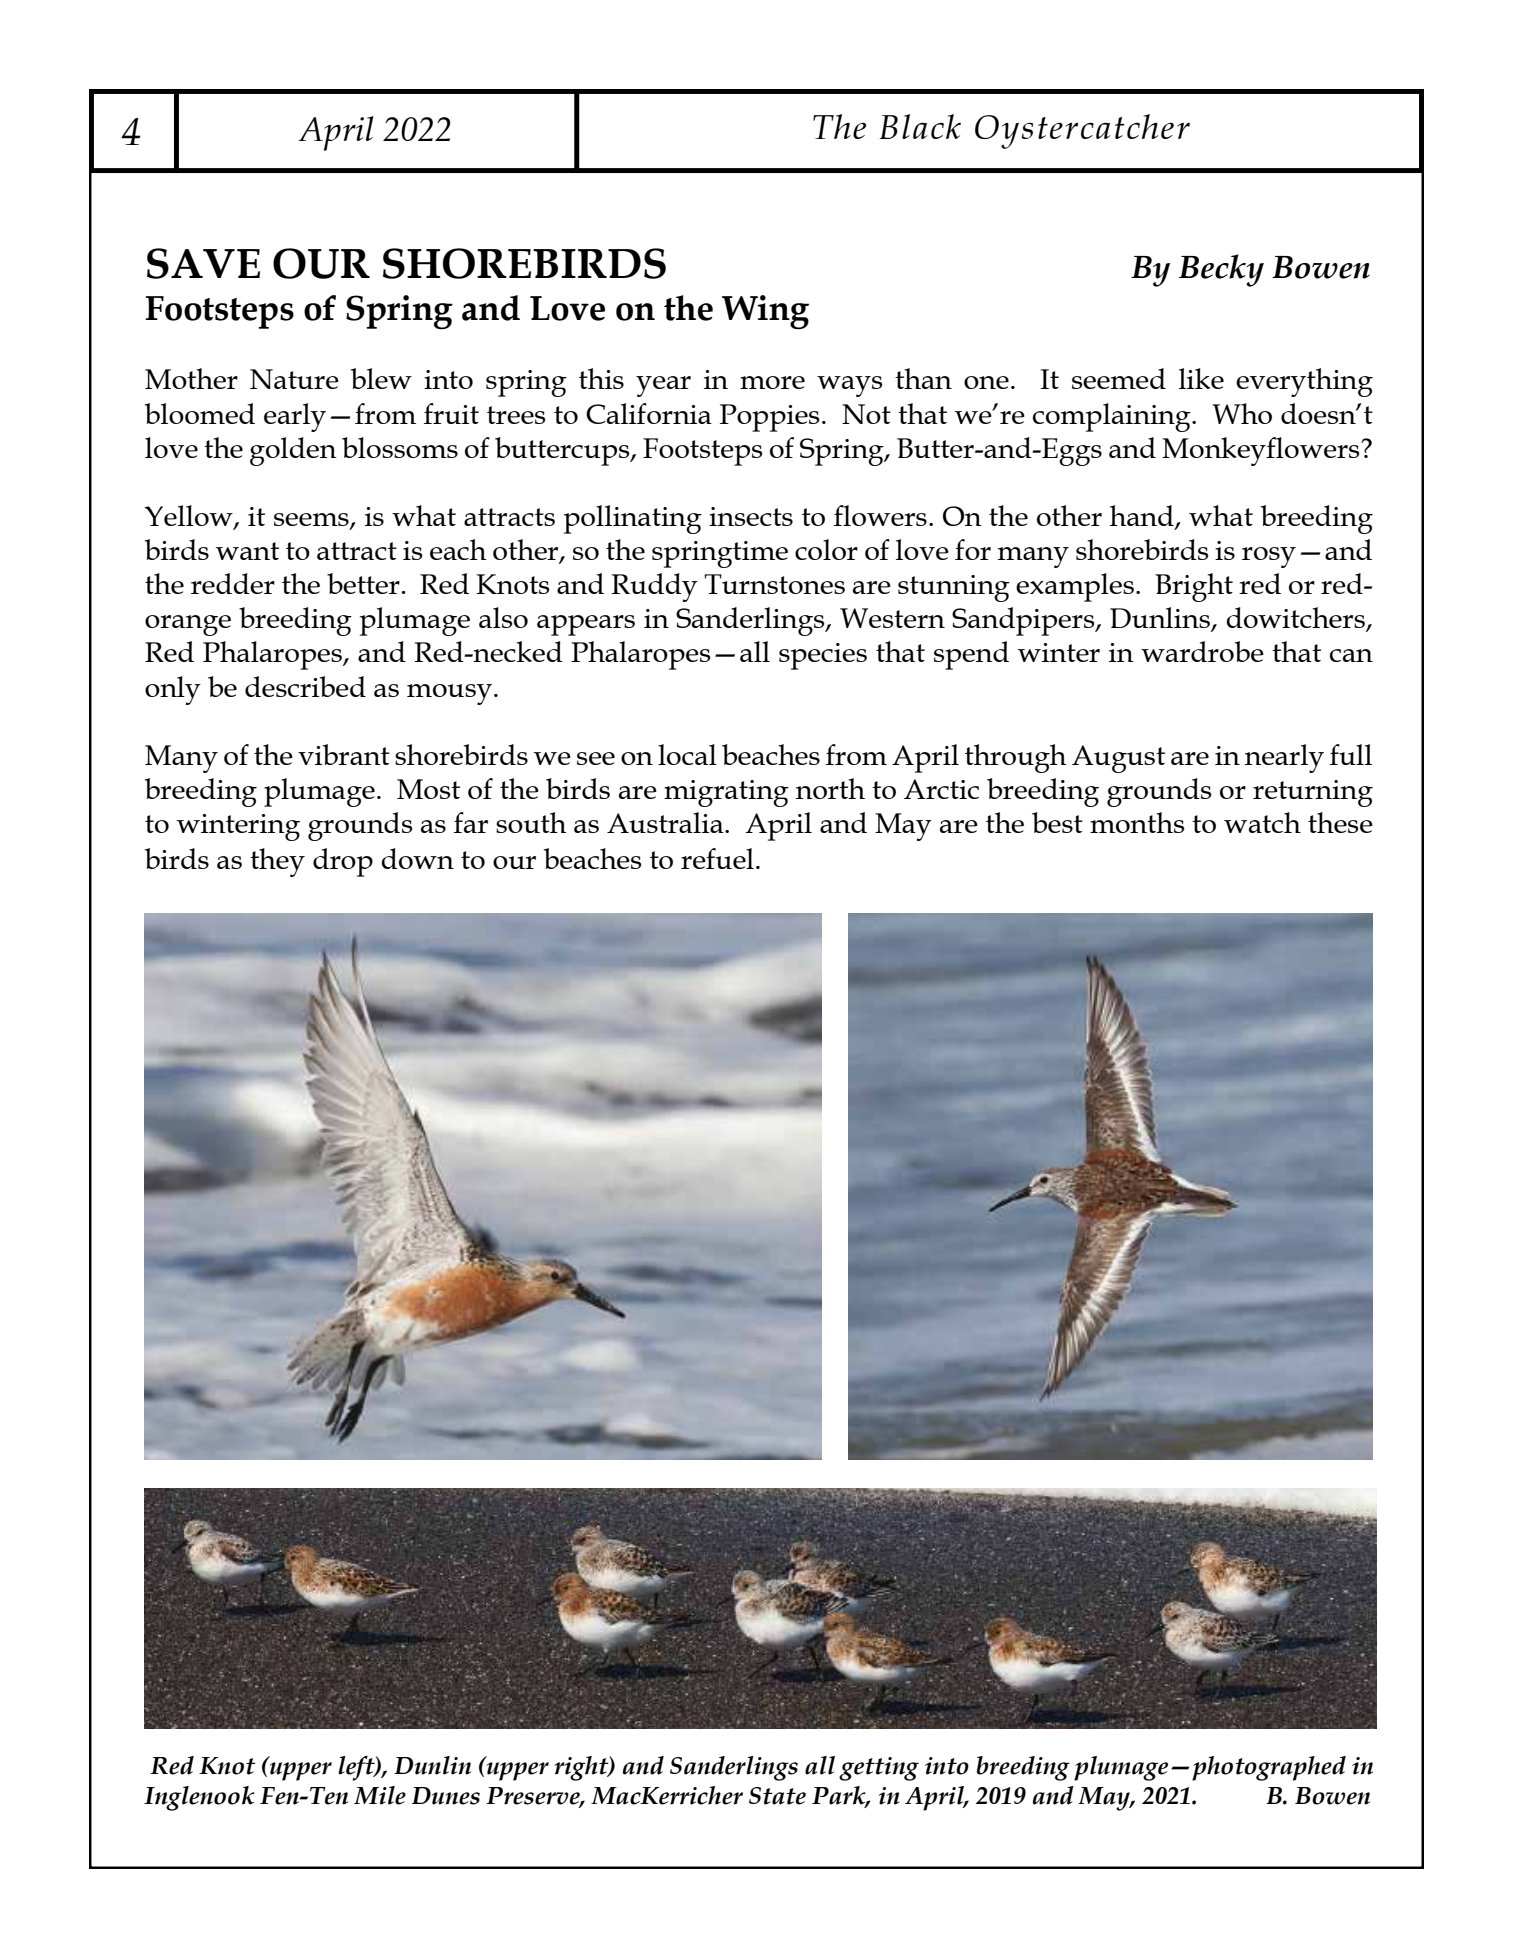 Image resolution: width=1513 pixels, height=1958 pixels. What do you see at coordinates (770, 418) in the screenshot?
I see `Poppies` at bounding box center [770, 418].
